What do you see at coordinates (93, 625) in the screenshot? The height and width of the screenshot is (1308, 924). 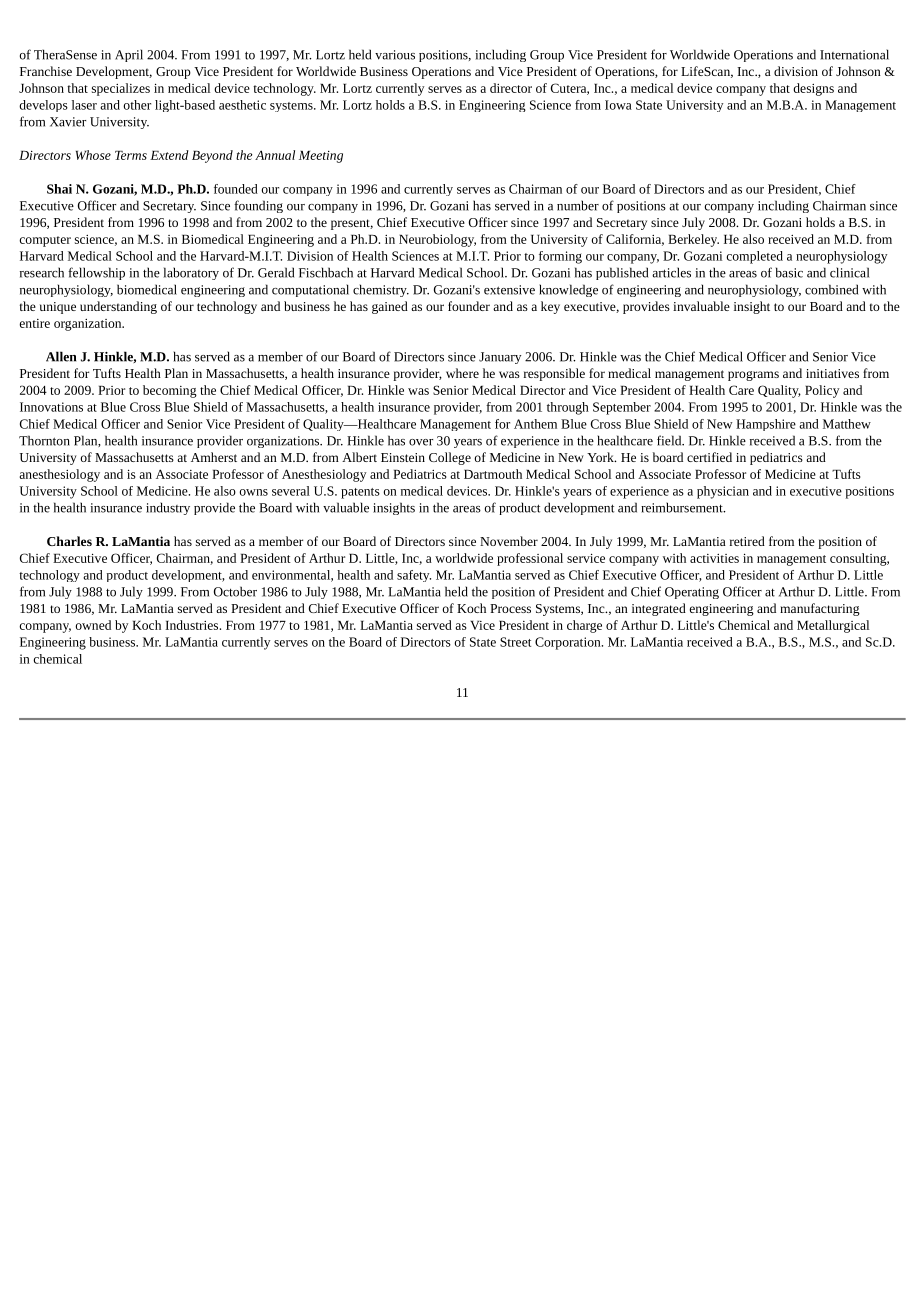 I see `owned` at bounding box center [93, 625].
